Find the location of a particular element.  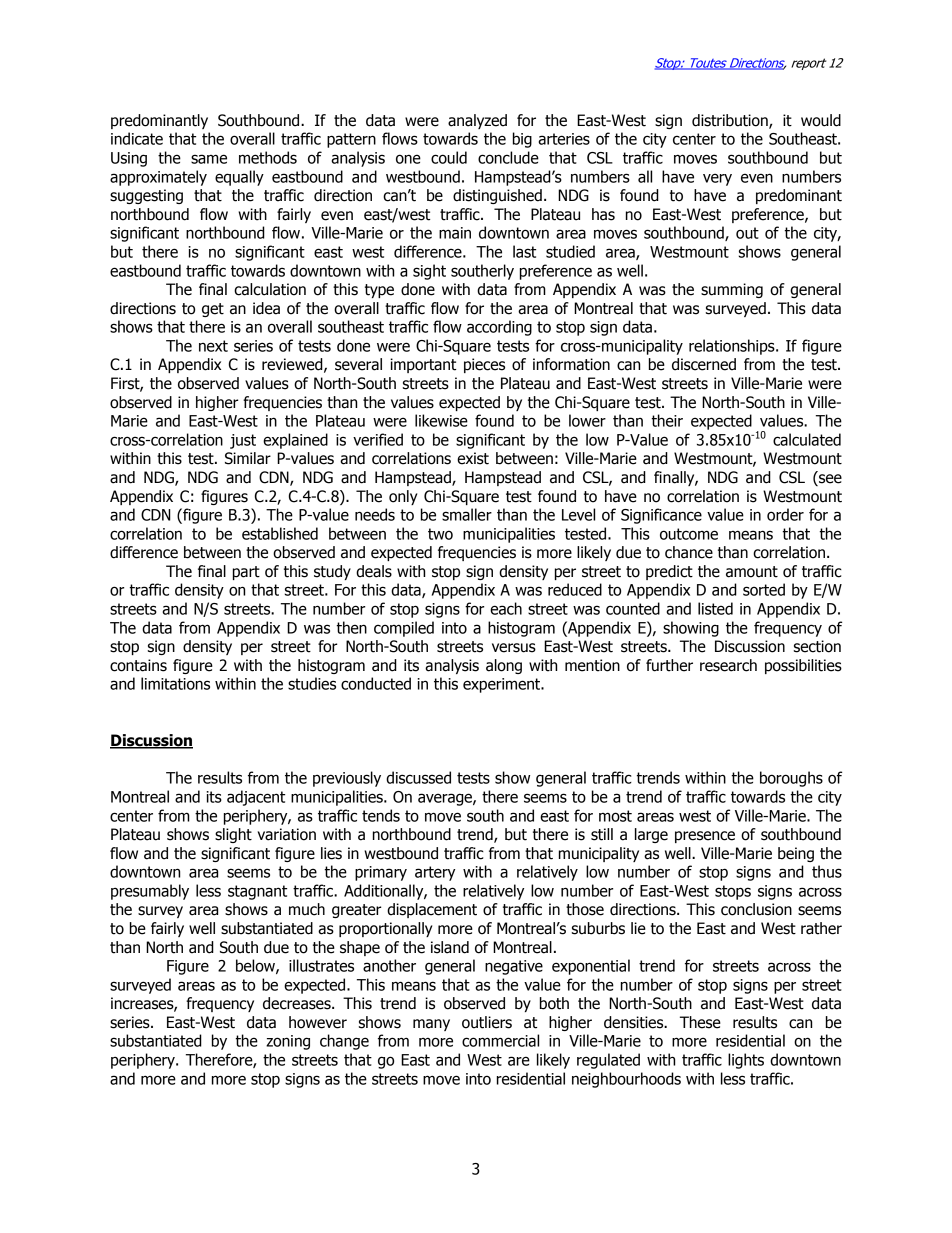

commercial is located at coordinates (500, 1040).
